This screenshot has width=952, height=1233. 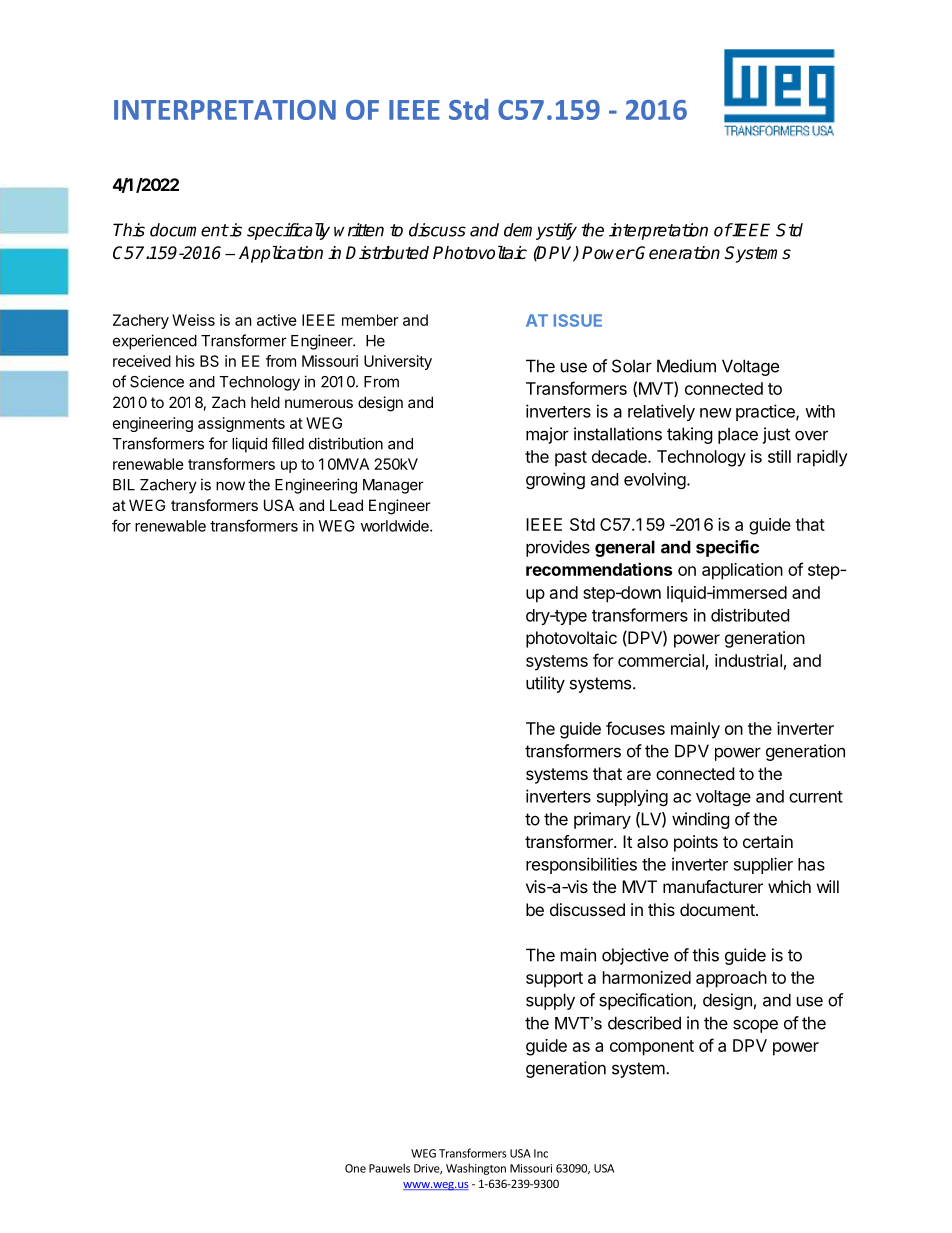 I want to click on now, so click(x=230, y=486).
